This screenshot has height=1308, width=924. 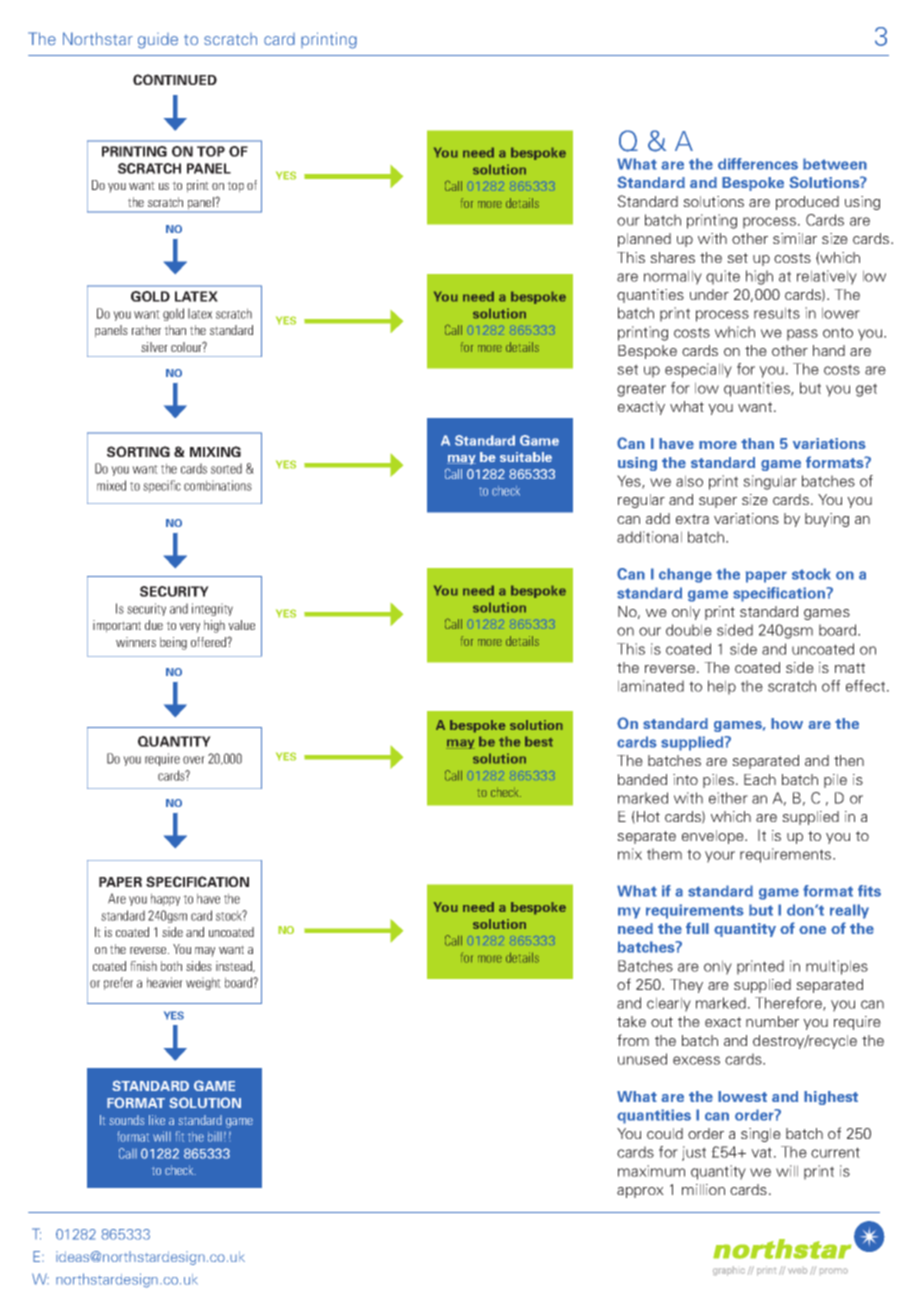 I want to click on bill, so click(x=215, y=1137).
